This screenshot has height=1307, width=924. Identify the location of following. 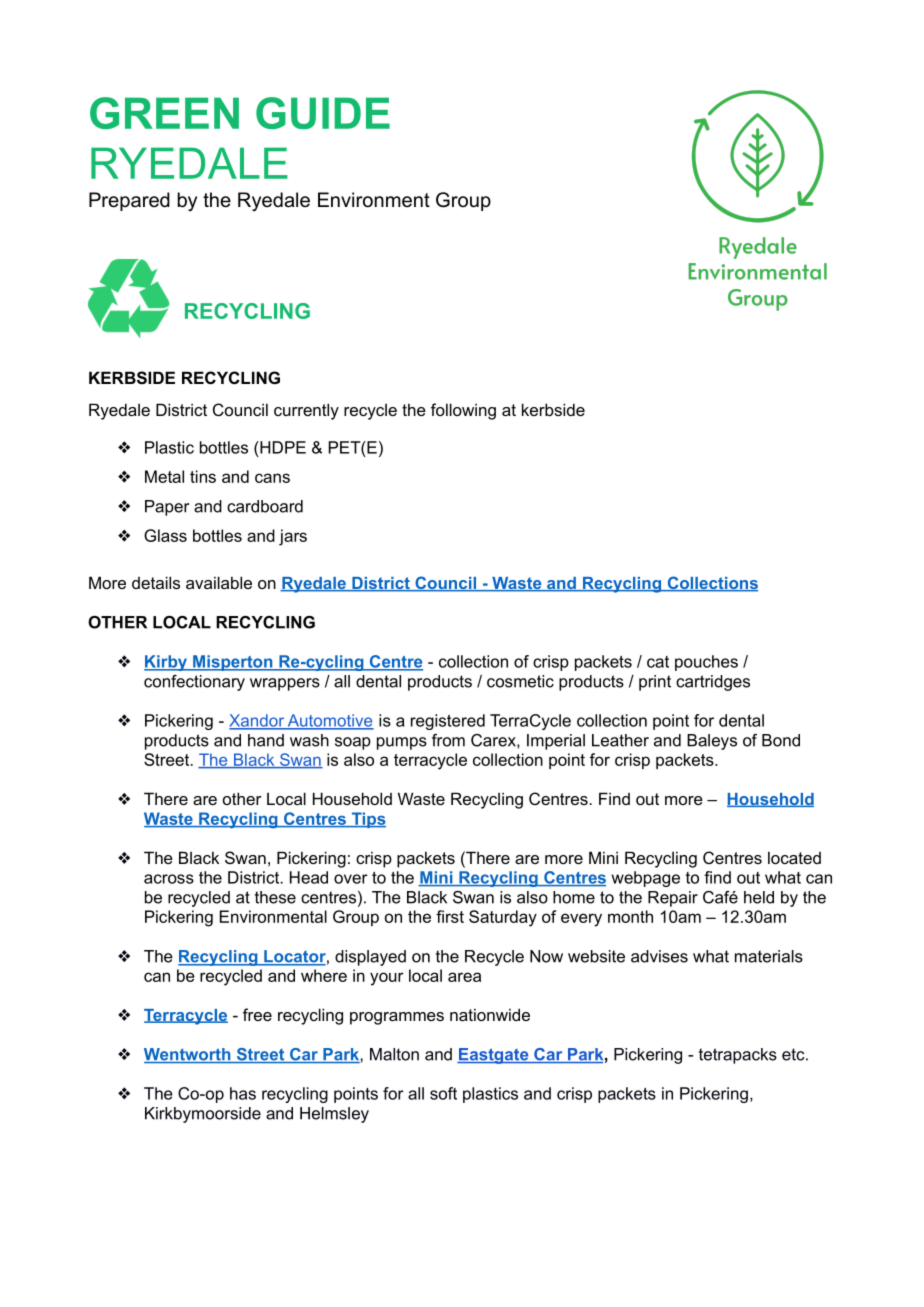
(463, 411).
